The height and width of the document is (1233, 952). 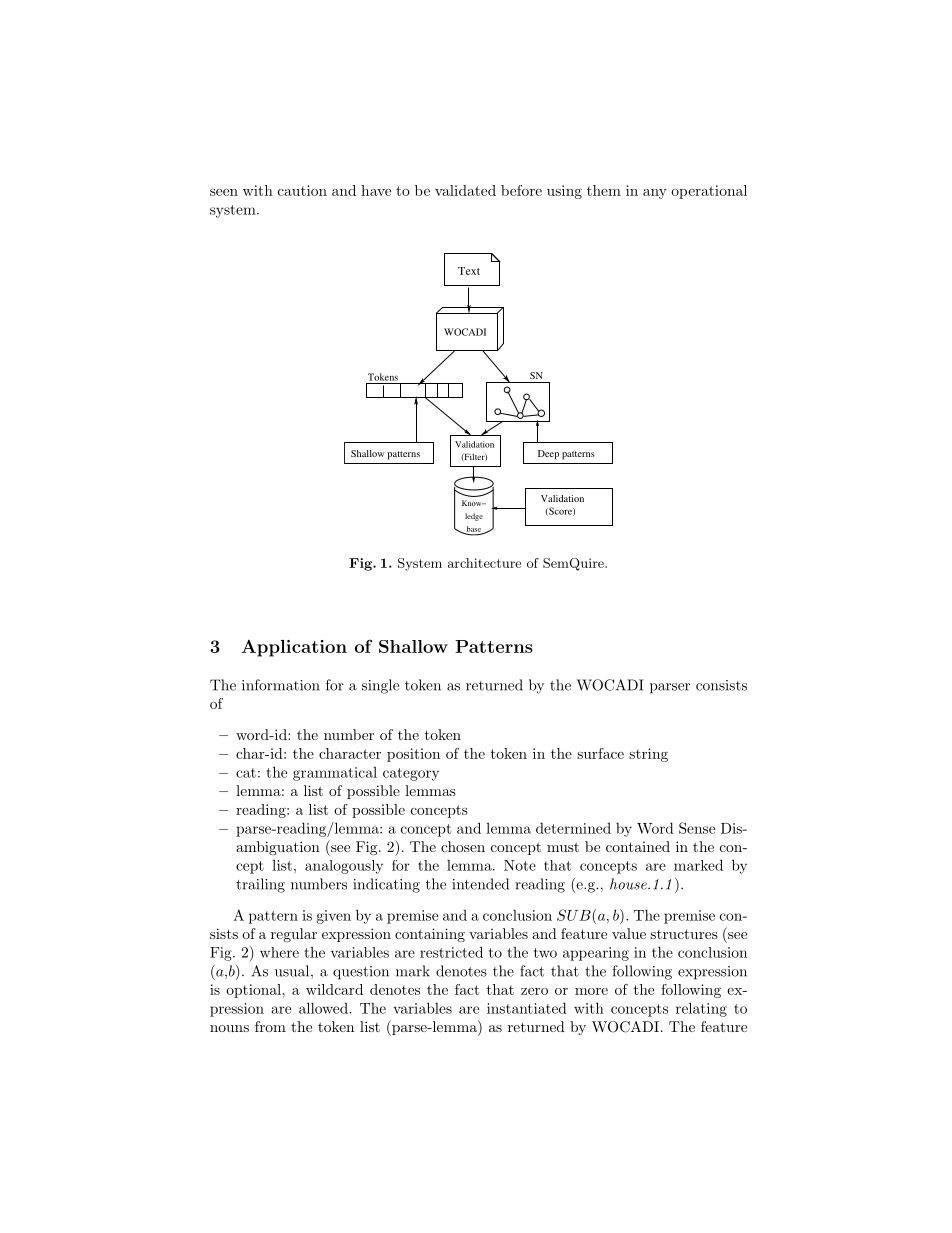 I want to click on instantiated, so click(x=527, y=1008).
